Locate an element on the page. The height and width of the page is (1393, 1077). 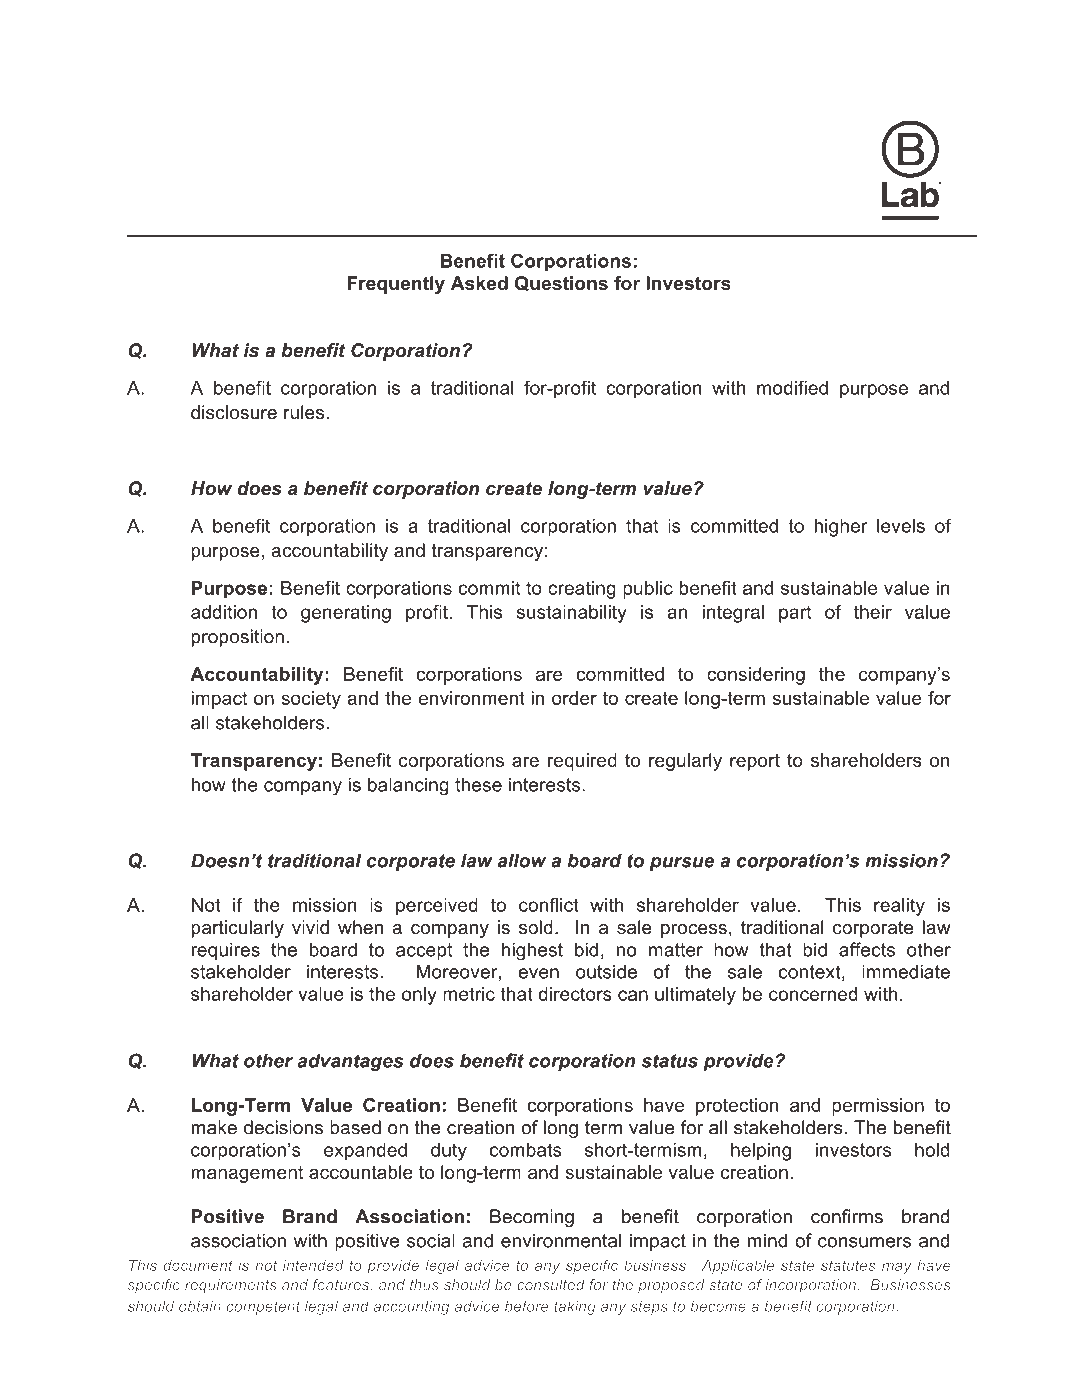
advantages is located at coordinates (350, 1062).
